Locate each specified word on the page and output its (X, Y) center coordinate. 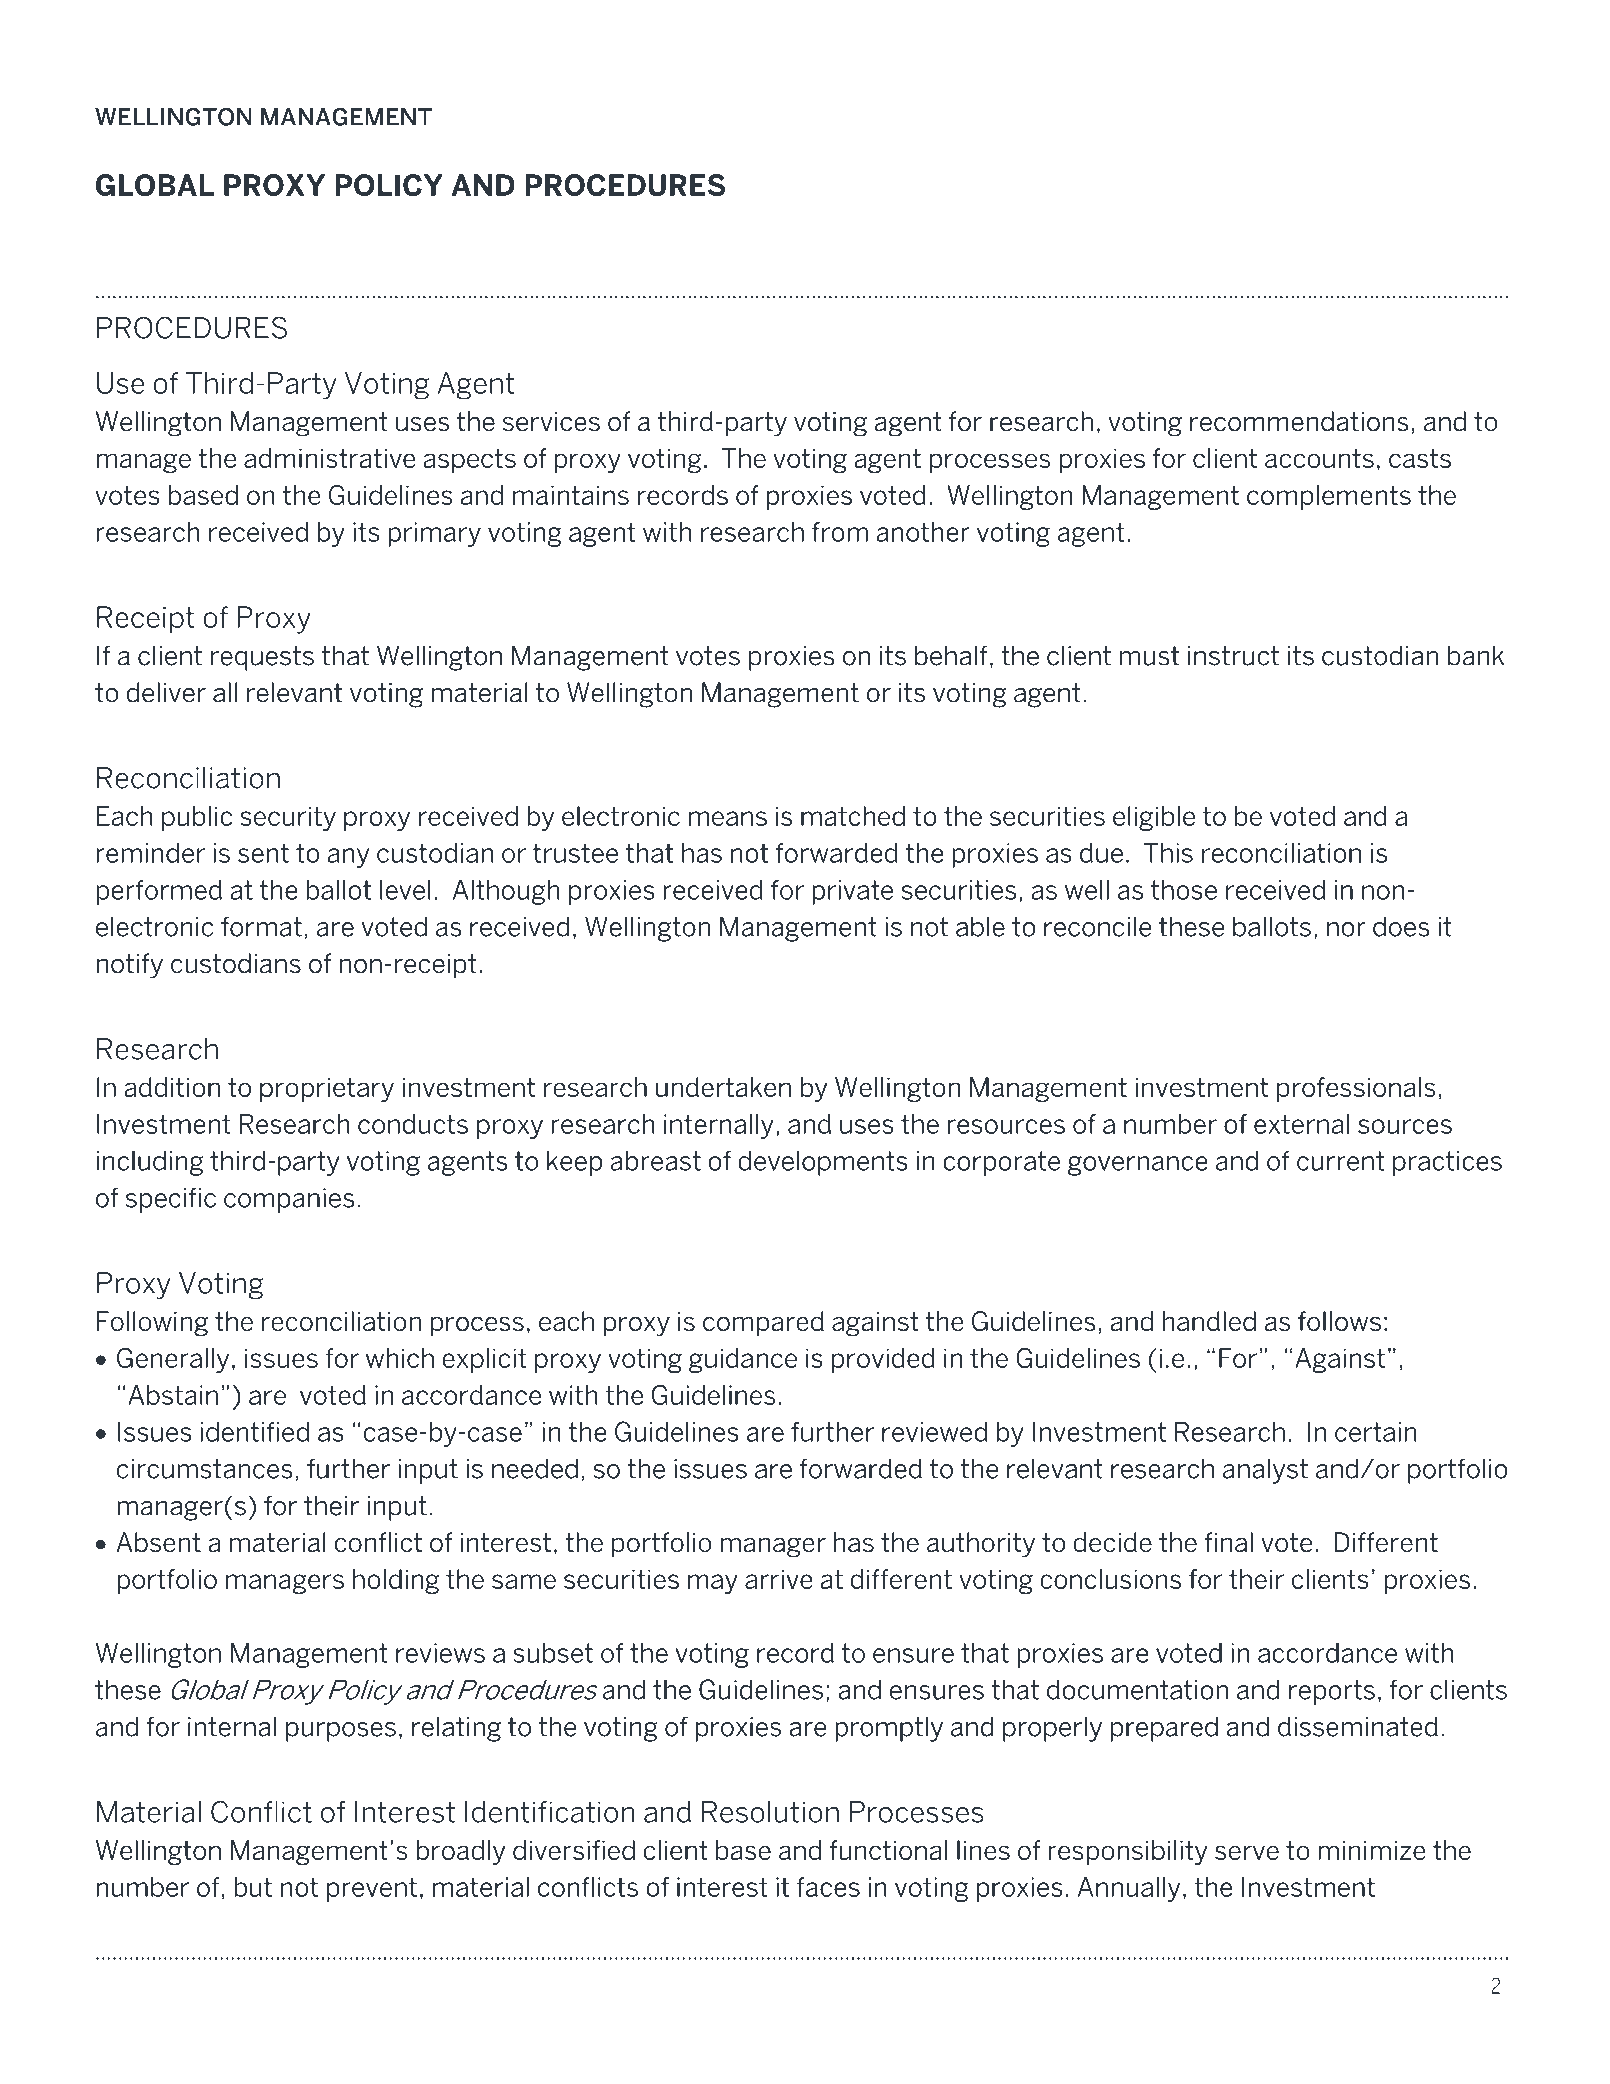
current (1340, 1161)
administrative (330, 458)
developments (823, 1163)
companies (289, 1200)
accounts (1319, 458)
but (253, 1887)
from (840, 532)
